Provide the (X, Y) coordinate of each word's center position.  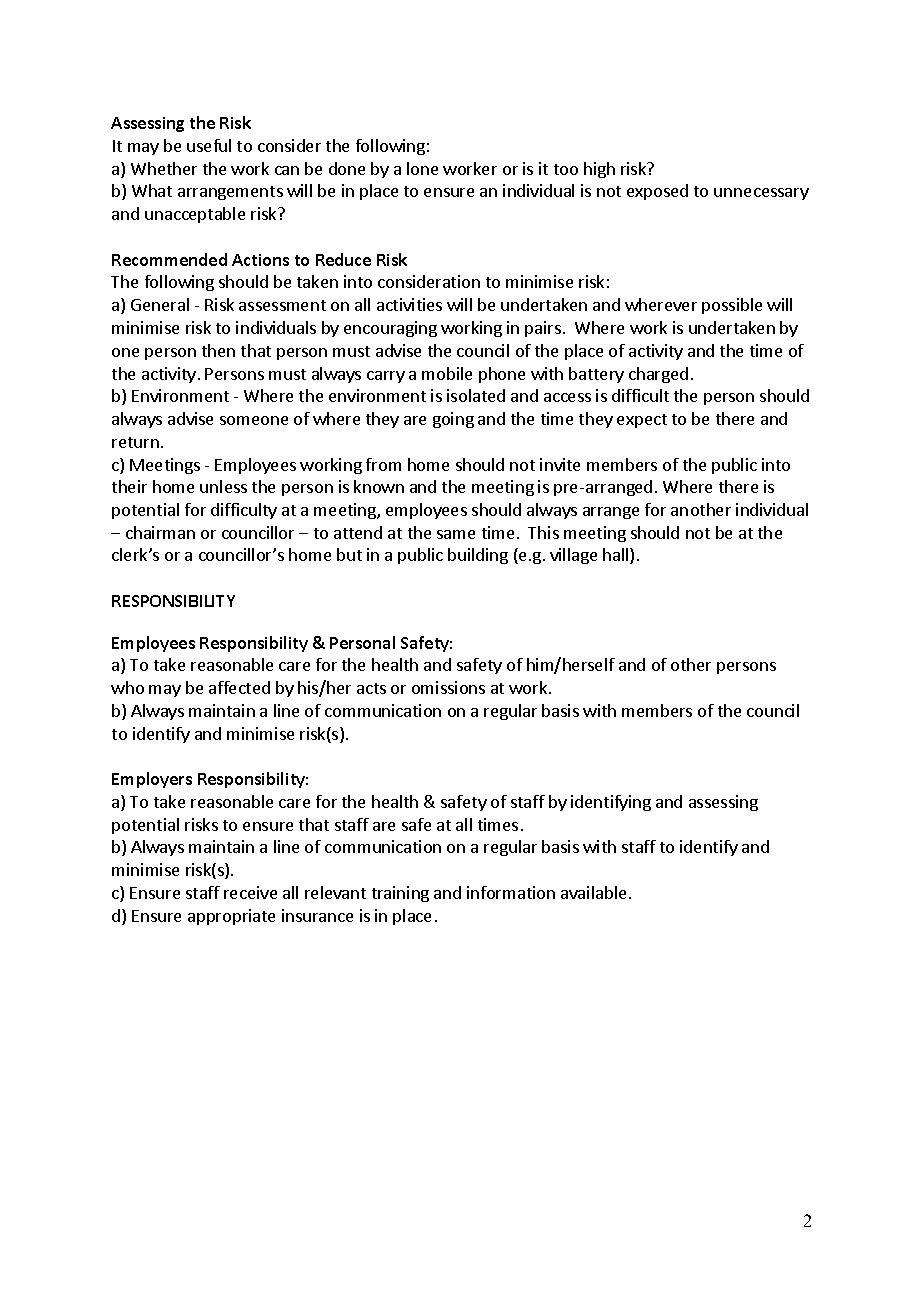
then (218, 350)
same (456, 534)
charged (658, 375)
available (593, 892)
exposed (657, 192)
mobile (447, 373)
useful (209, 145)
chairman (160, 532)
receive (250, 892)
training (400, 894)
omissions (448, 687)
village (573, 556)
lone (422, 168)
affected (239, 687)
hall (617, 556)
